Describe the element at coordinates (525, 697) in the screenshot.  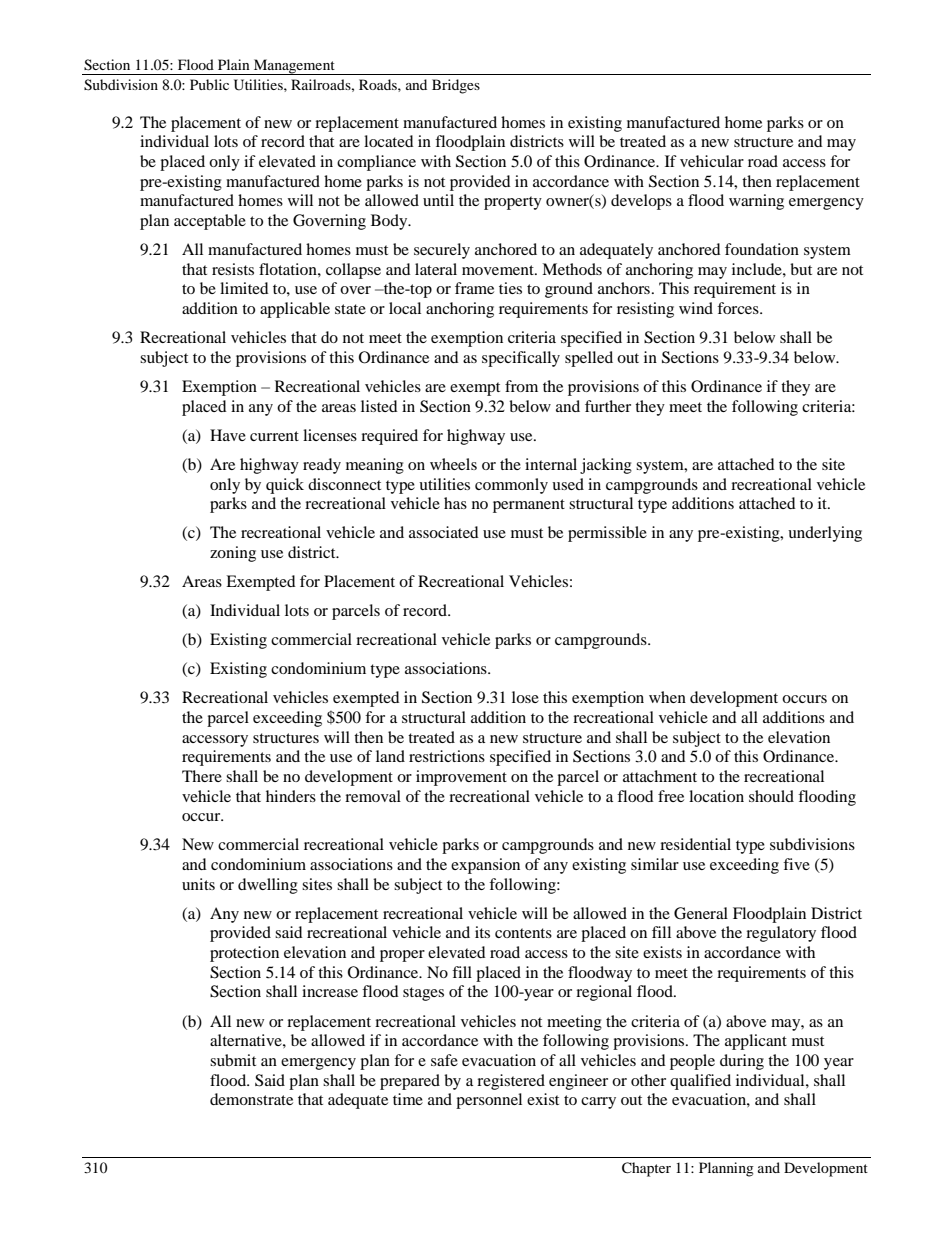
I see `lose` at that location.
